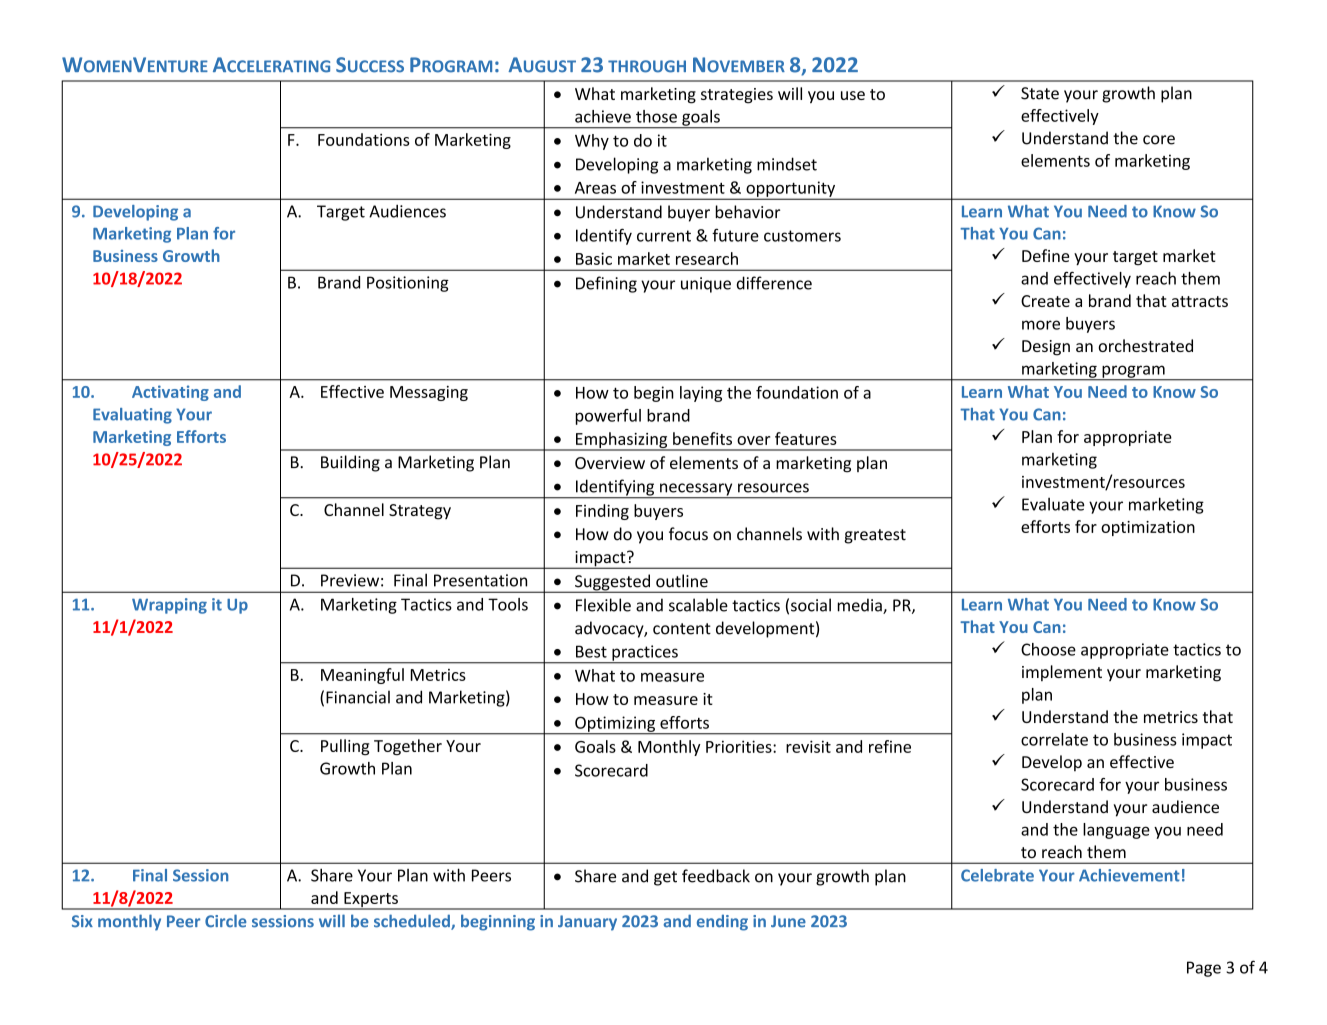 The height and width of the document is (1025, 1327). I want to click on practices, so click(645, 654).
